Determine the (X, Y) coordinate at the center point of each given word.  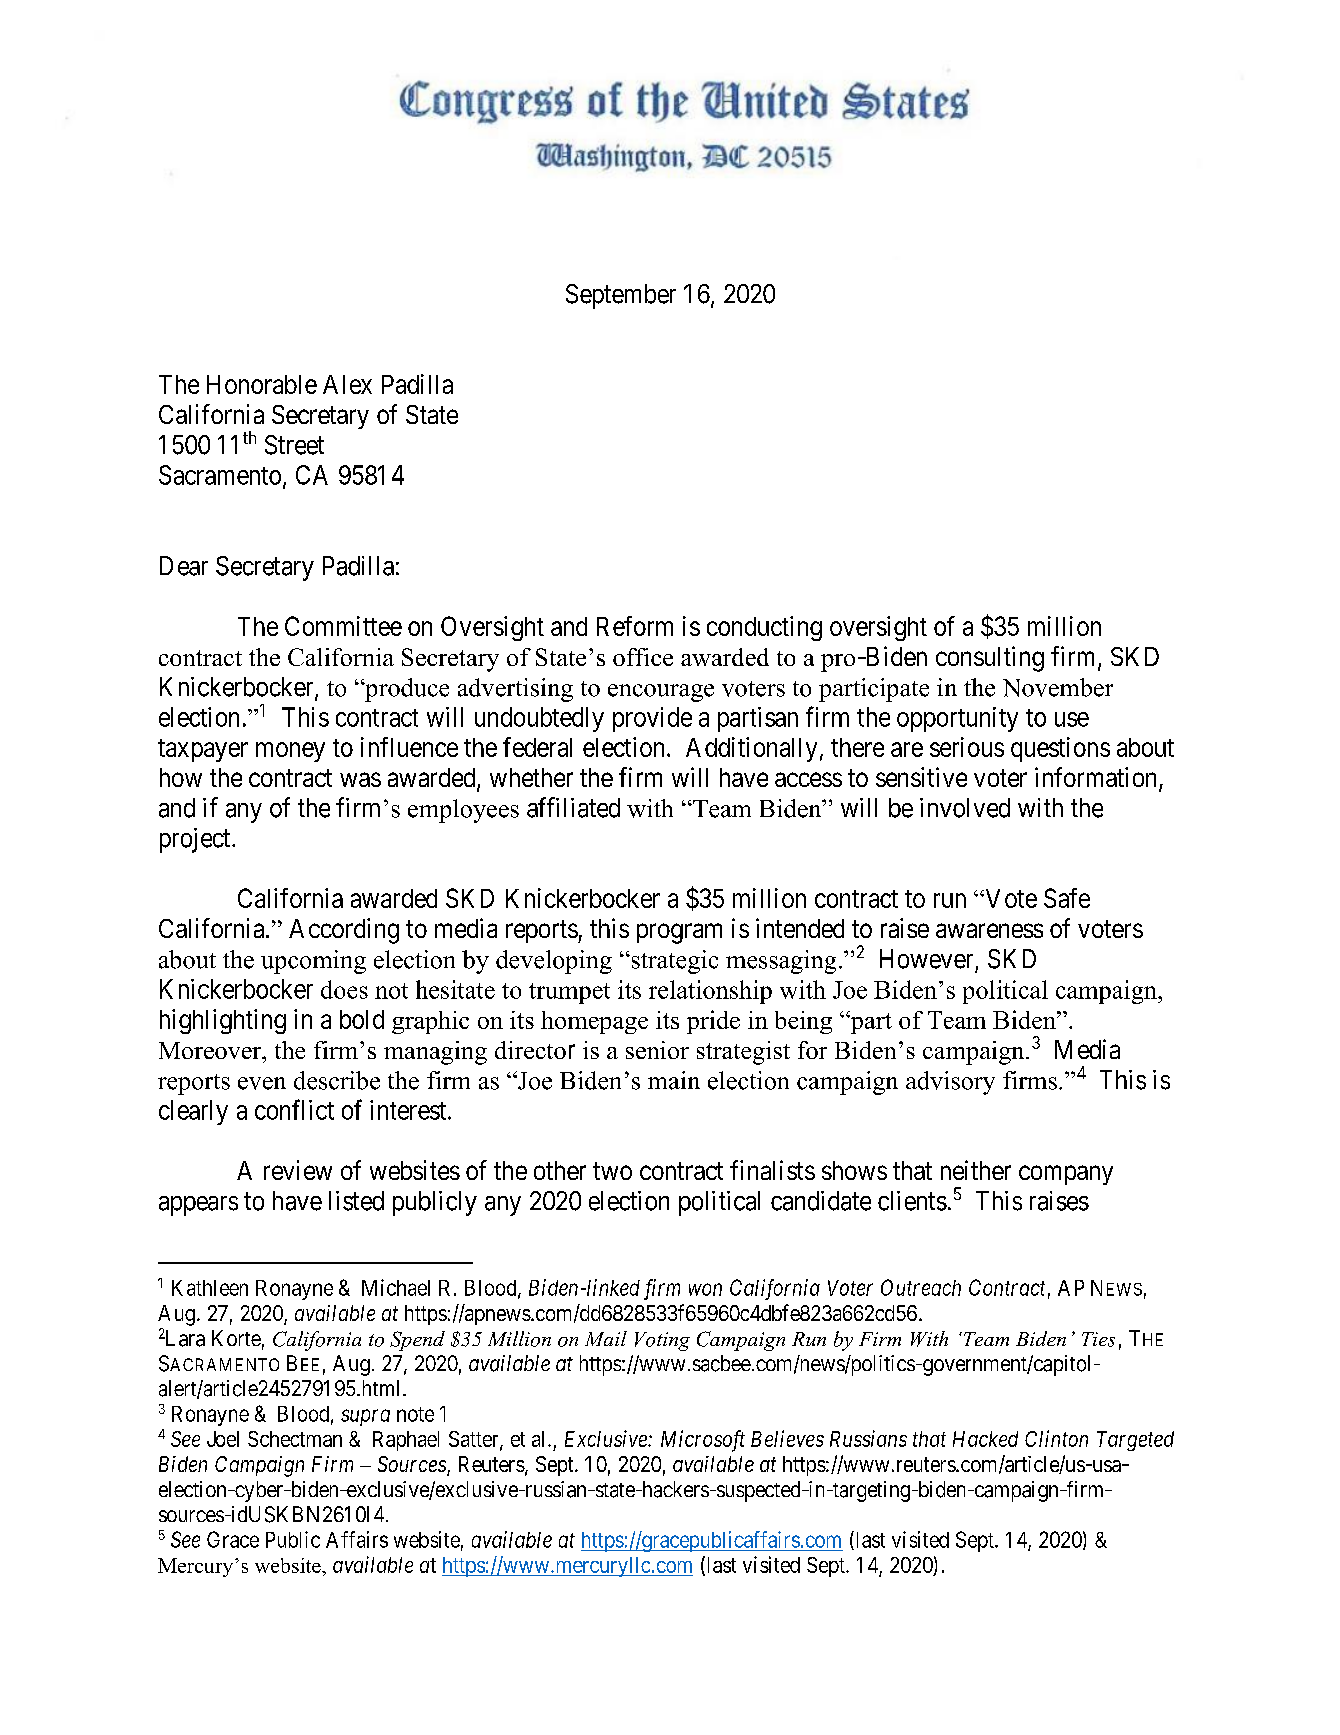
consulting (990, 659)
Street (294, 445)
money (290, 752)
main (674, 1080)
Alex (347, 384)
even (262, 1083)
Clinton (1056, 1438)
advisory (950, 1083)
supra (365, 1417)
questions (1060, 749)
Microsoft (703, 1441)
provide (652, 719)
